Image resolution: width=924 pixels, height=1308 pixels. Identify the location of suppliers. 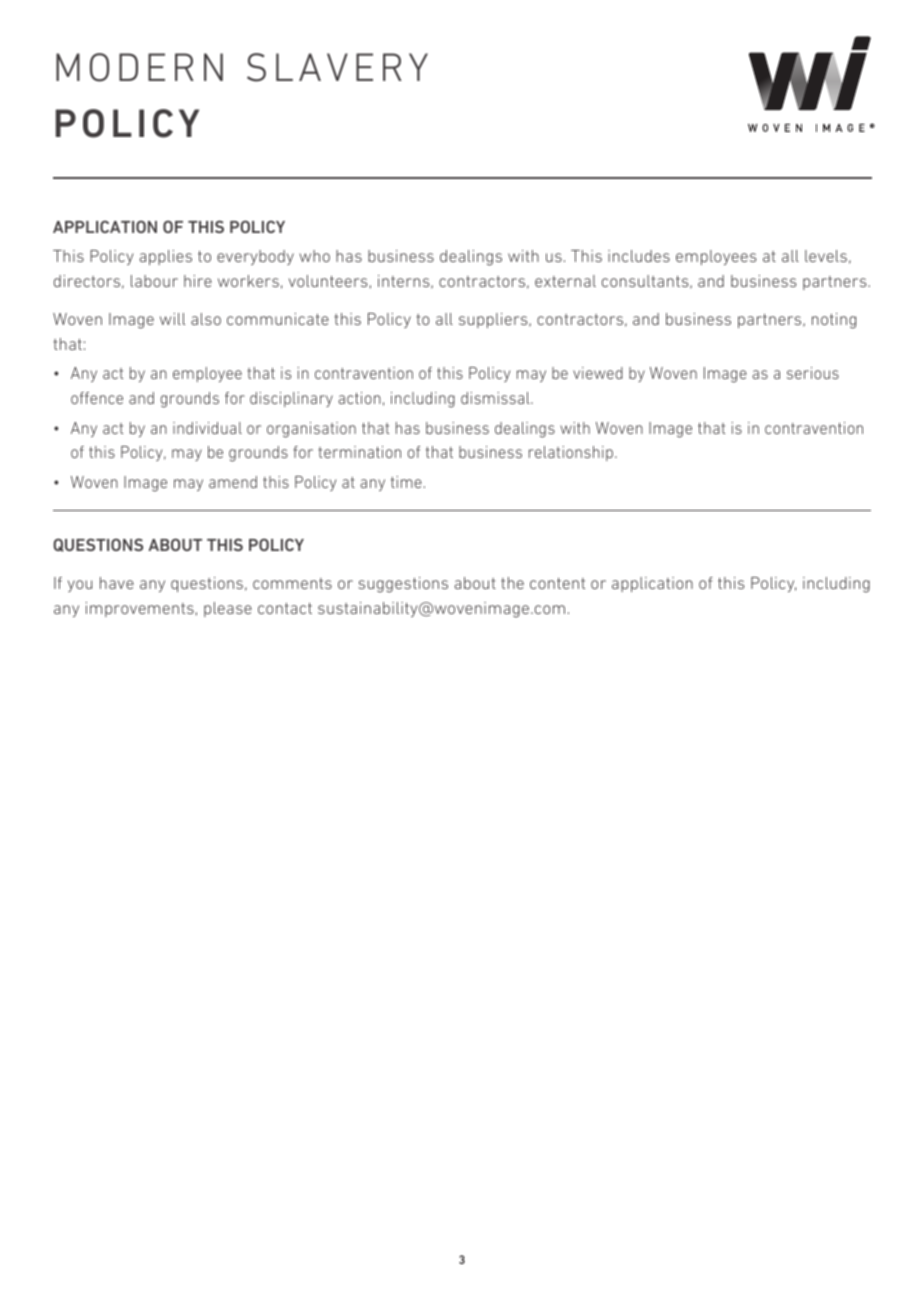
(494, 320).
